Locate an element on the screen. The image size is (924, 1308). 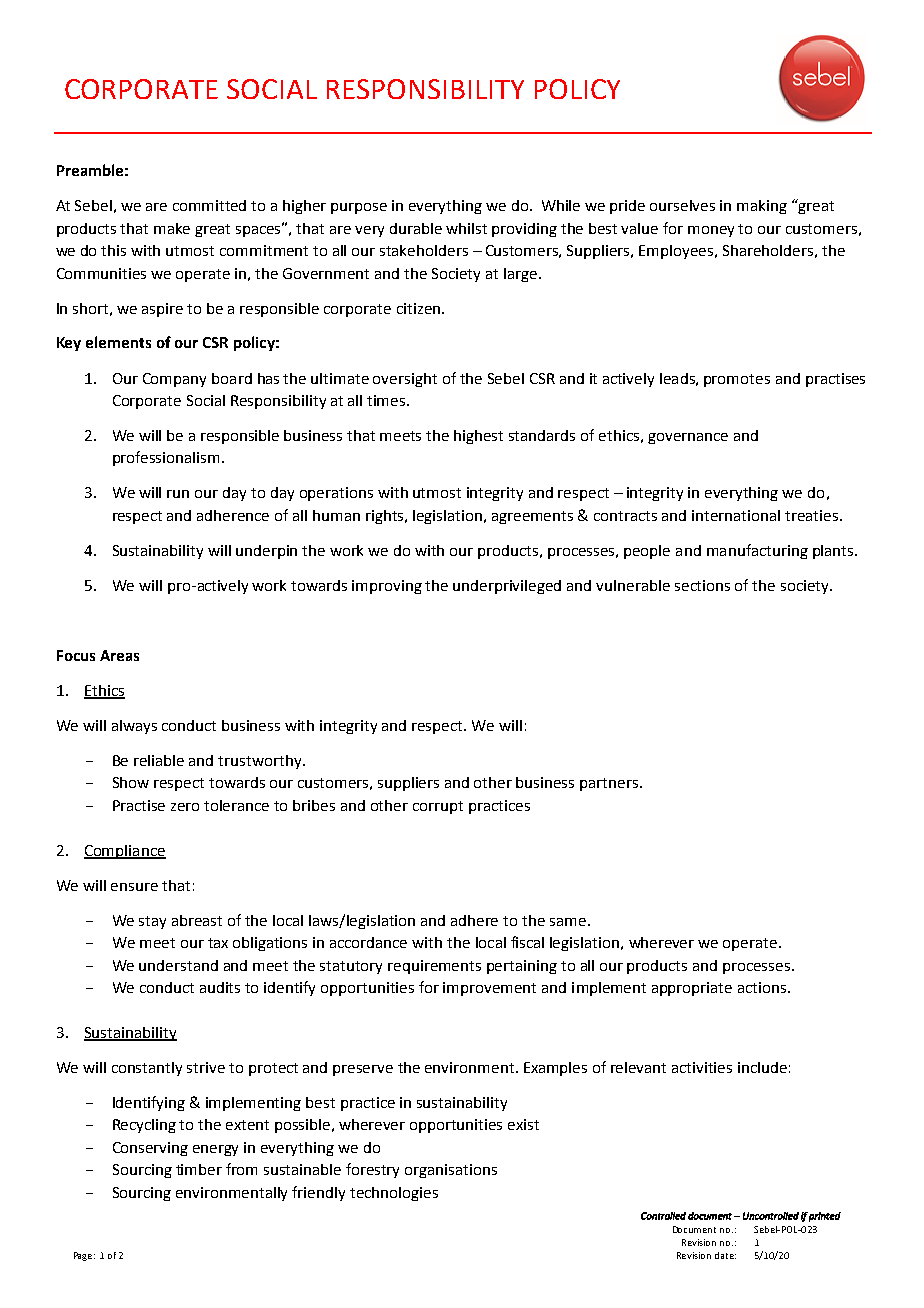
make is located at coordinates (172, 228).
